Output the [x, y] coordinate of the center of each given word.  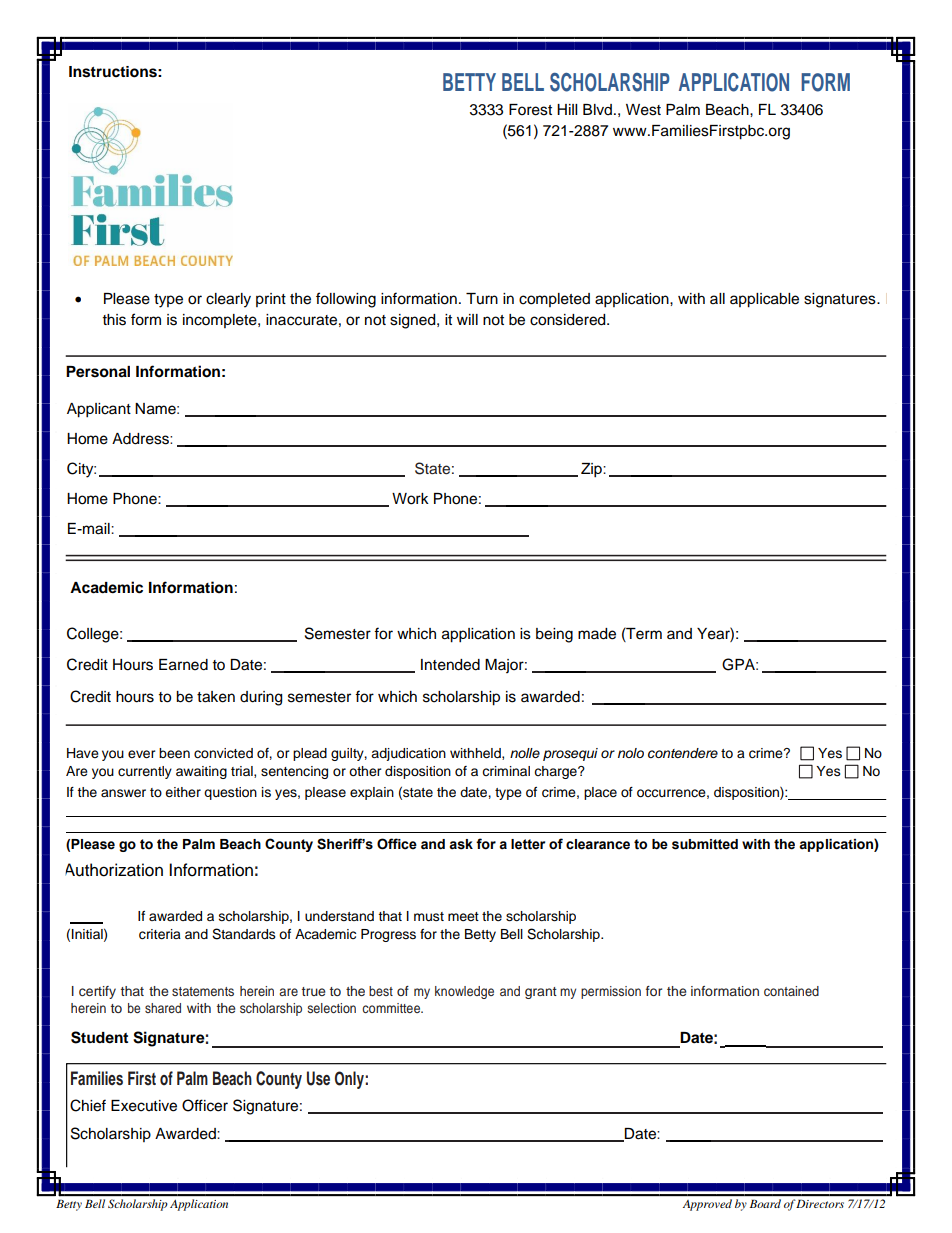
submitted [705, 844]
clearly [228, 300]
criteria [160, 934]
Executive [144, 1106]
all [717, 298]
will [467, 319]
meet [463, 916]
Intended [450, 665]
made [597, 634]
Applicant [99, 410]
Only [350, 1080]
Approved [707, 1205]
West [643, 110]
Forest [530, 110]
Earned [183, 665]
